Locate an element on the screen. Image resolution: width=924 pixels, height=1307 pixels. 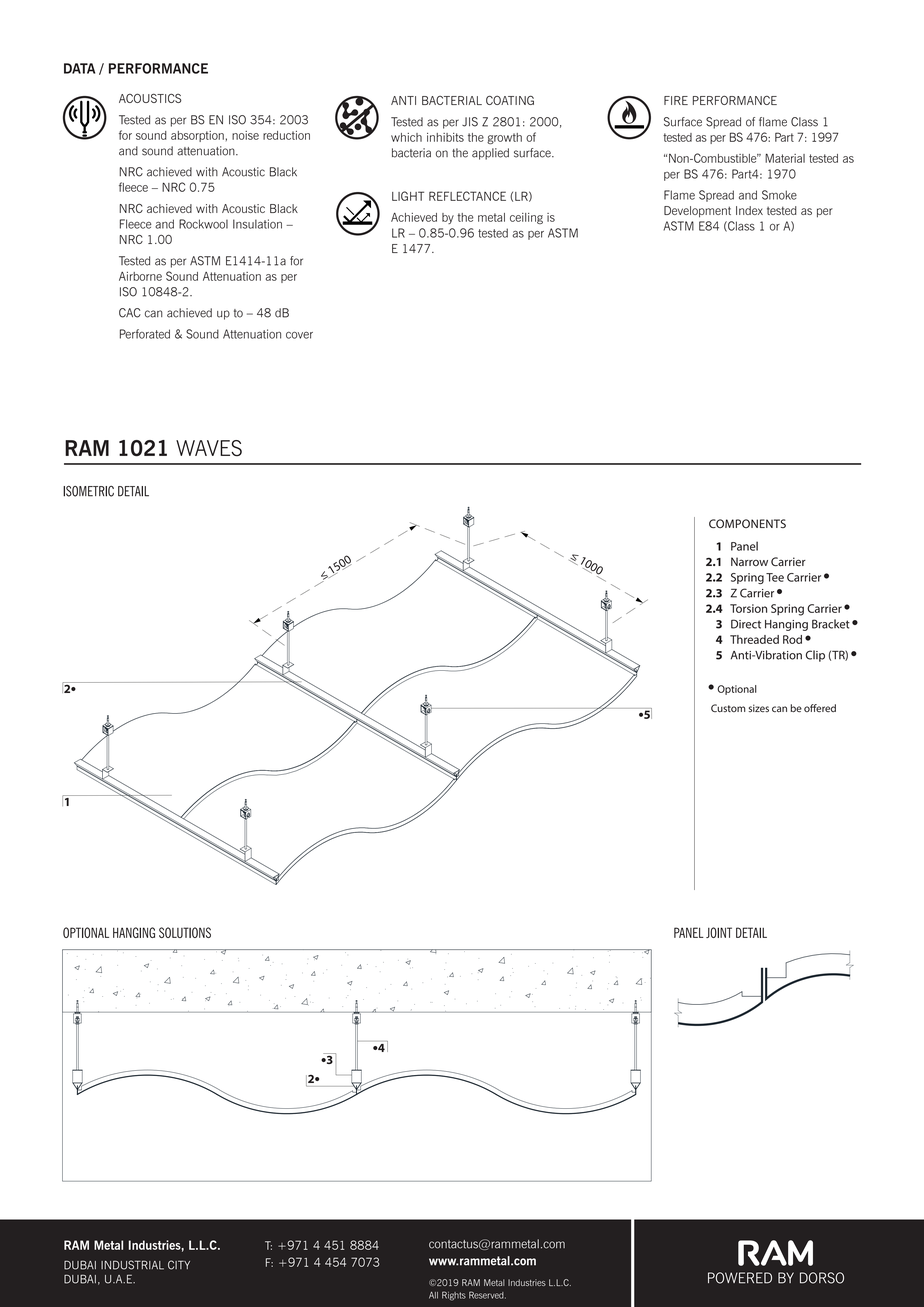
INDUSTRIAL is located at coordinates (132, 1265).
